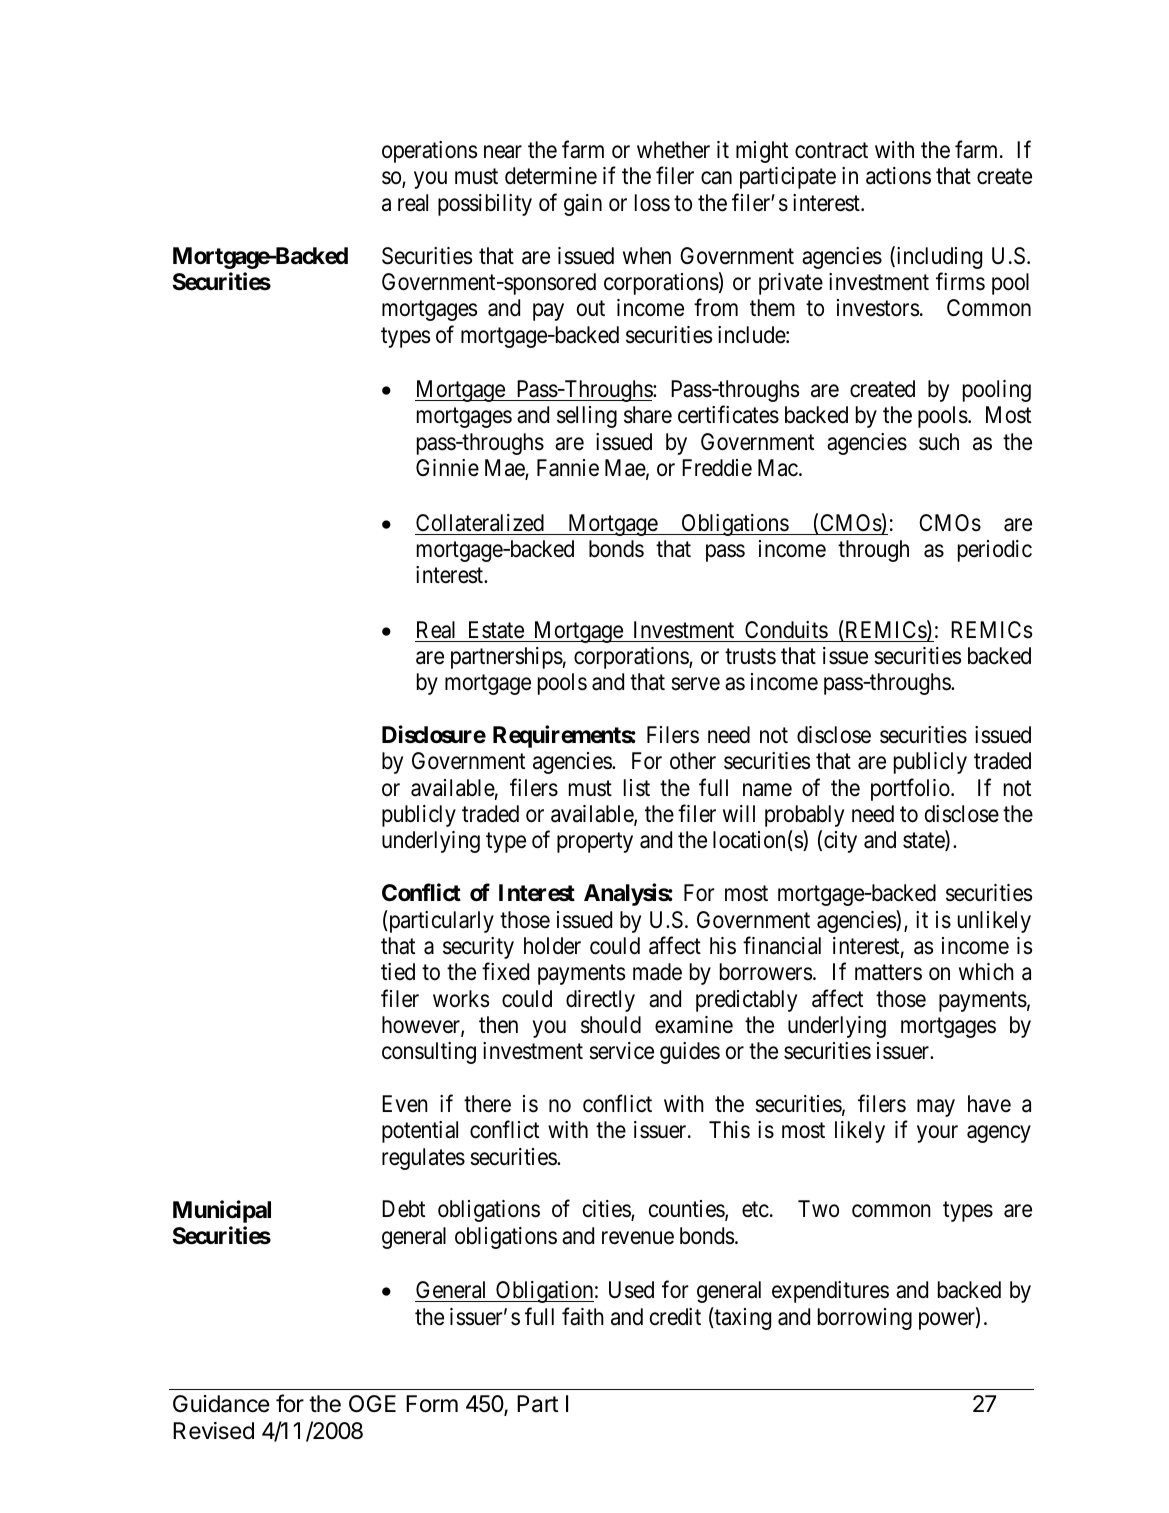 This document has height=1513, width=1169. I want to click on gain, so click(583, 205).
